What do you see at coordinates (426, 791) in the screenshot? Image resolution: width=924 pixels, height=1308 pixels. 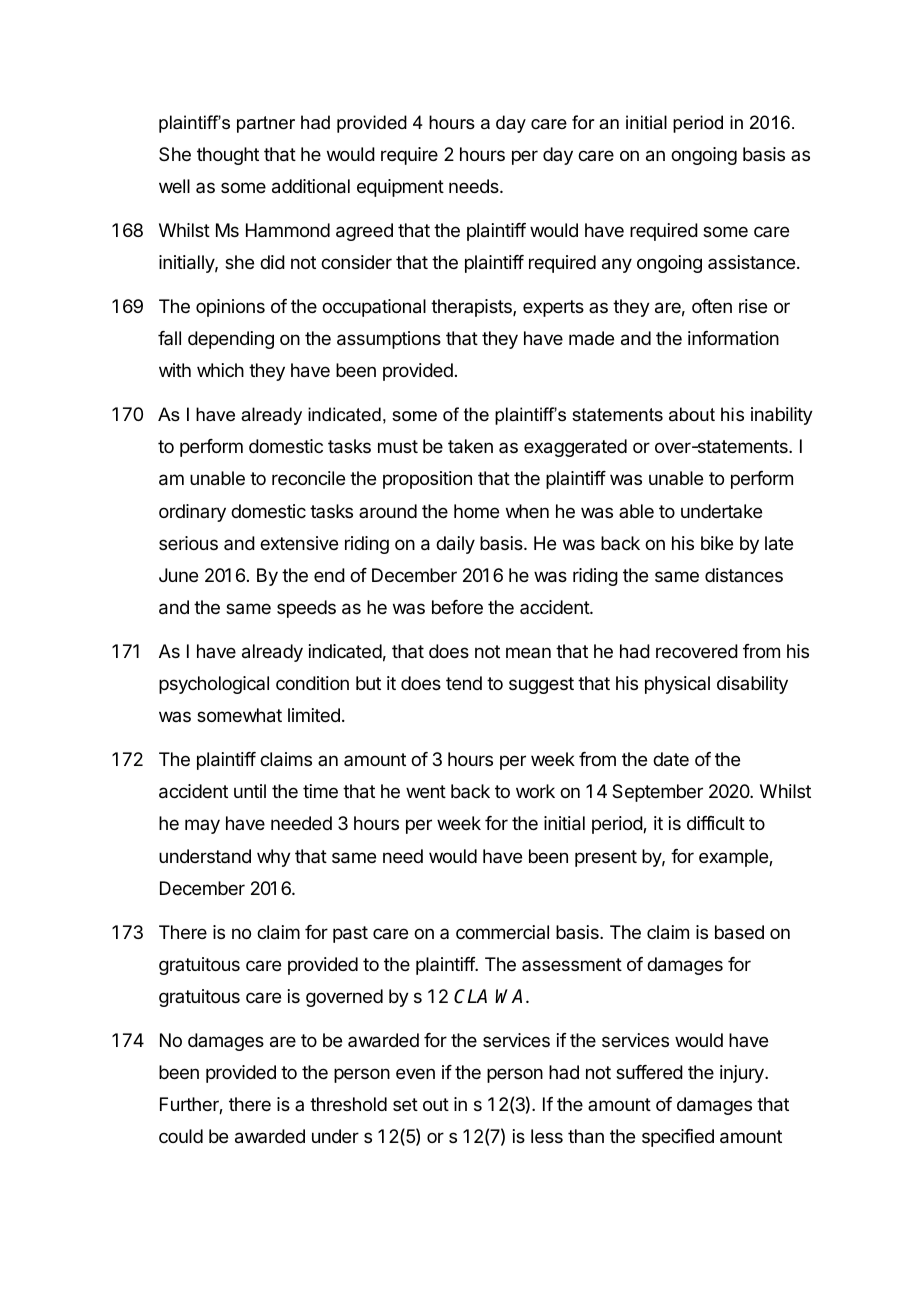 I see `went` at bounding box center [426, 791].
